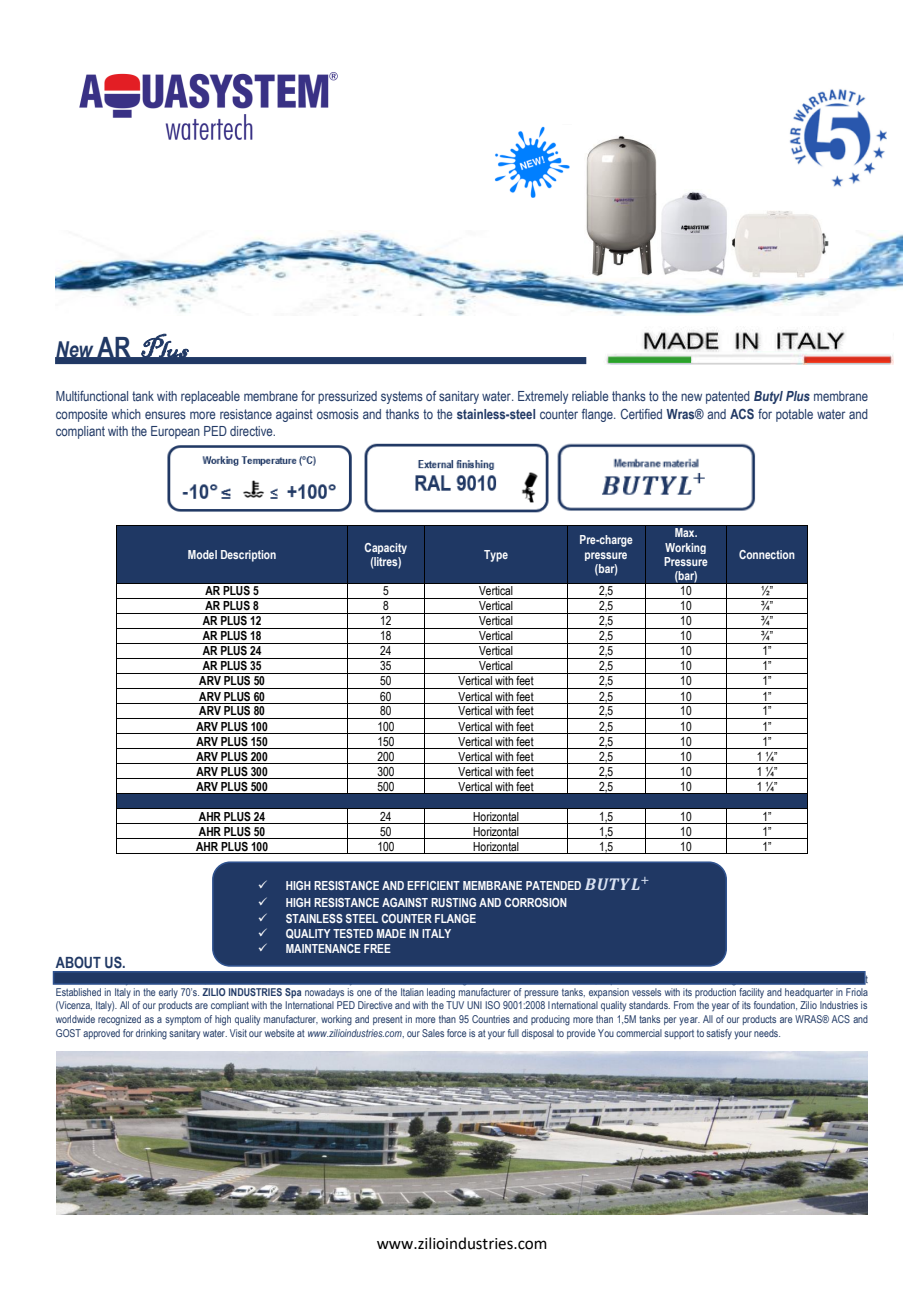 Image resolution: width=924 pixels, height=1308 pixels. Describe the element at coordinates (535, 902) in the screenshot. I see `CORROSION` at that location.
